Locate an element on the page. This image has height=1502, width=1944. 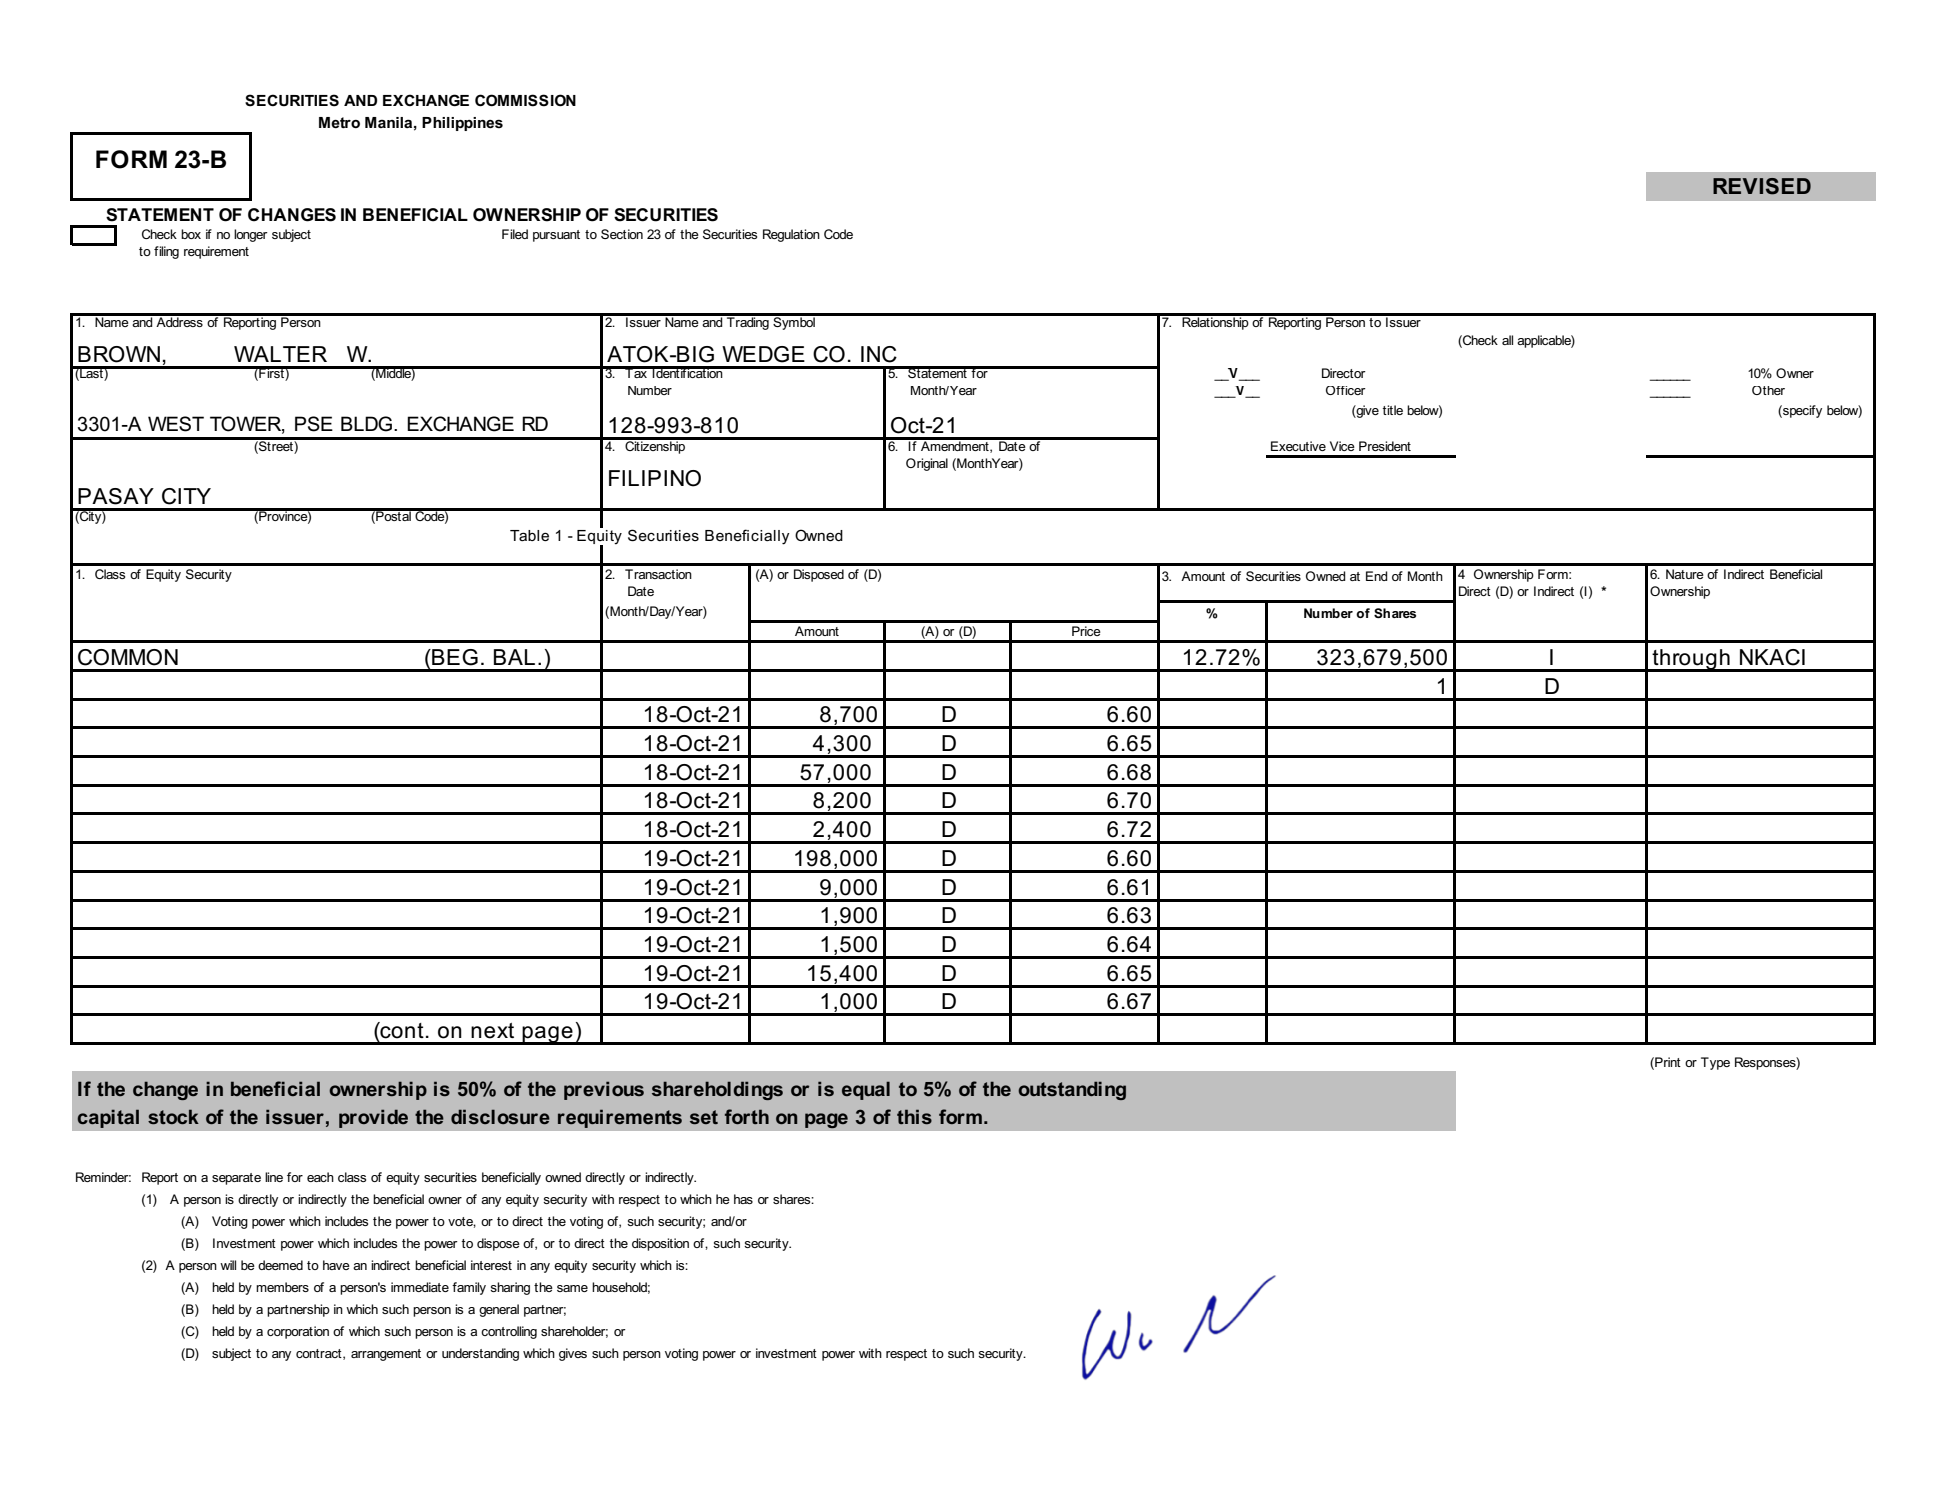
outstanding is located at coordinates (1072, 1090).
